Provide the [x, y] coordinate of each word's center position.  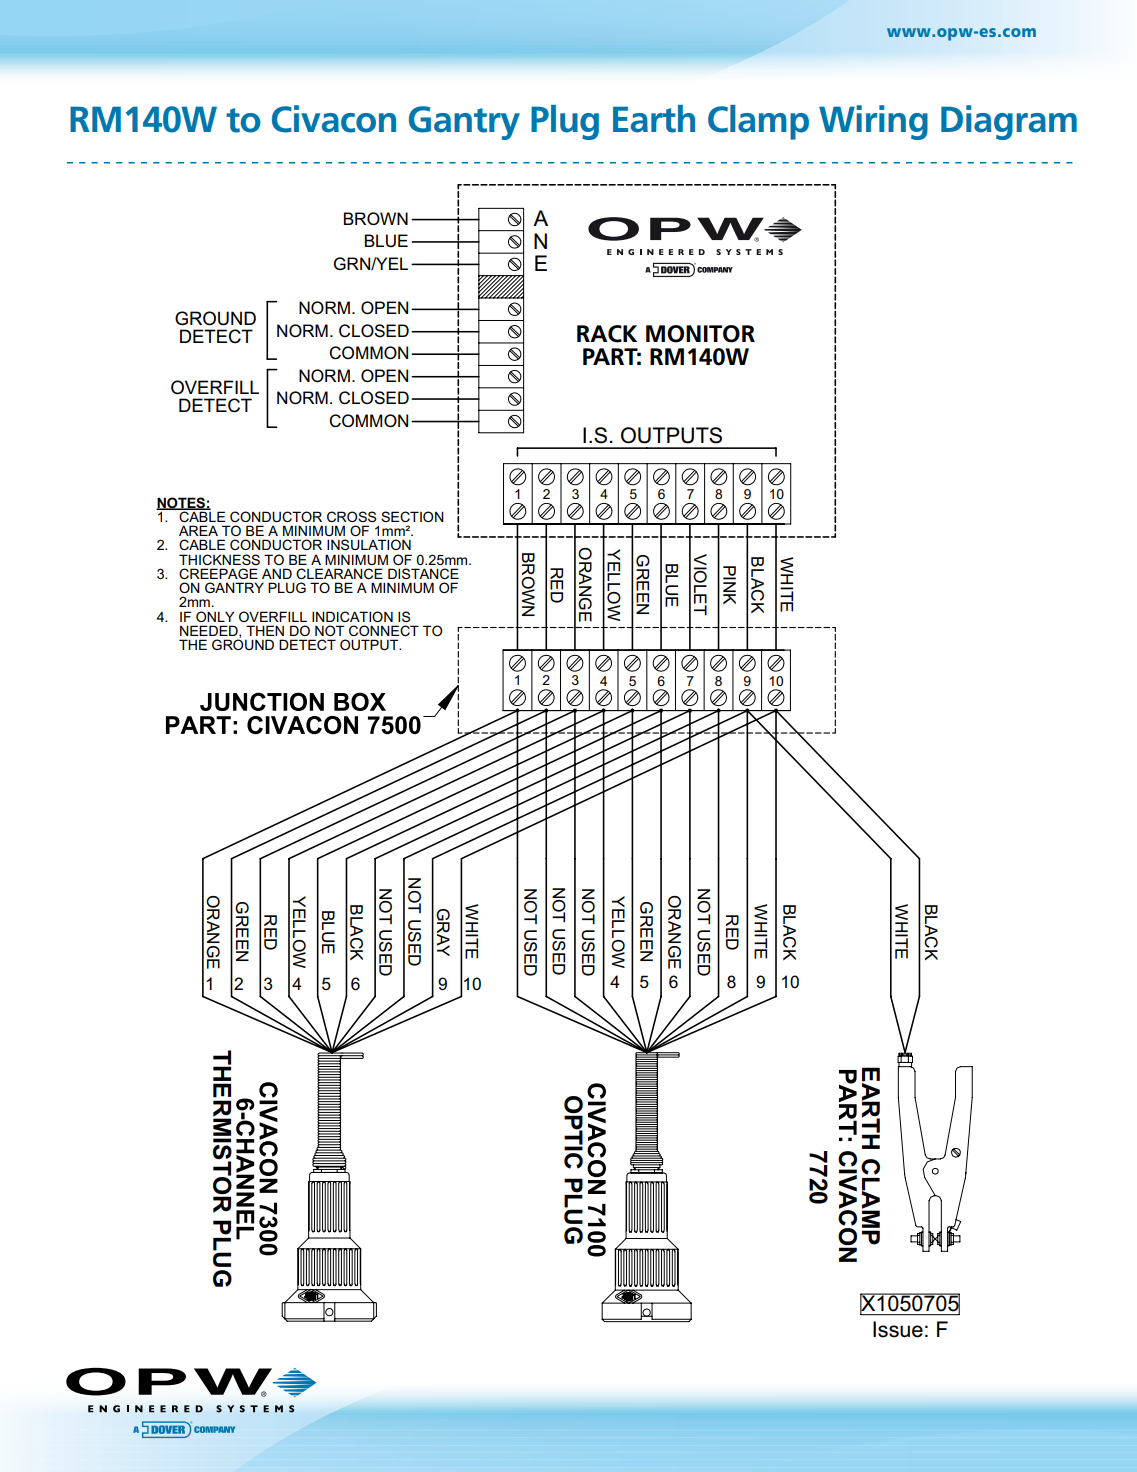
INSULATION [369, 544]
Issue [898, 1329]
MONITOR [700, 334]
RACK [607, 334]
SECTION [412, 516]
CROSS [351, 516]
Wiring [873, 122]
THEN [265, 630]
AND [277, 573]
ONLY [215, 616]
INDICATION [352, 616]
